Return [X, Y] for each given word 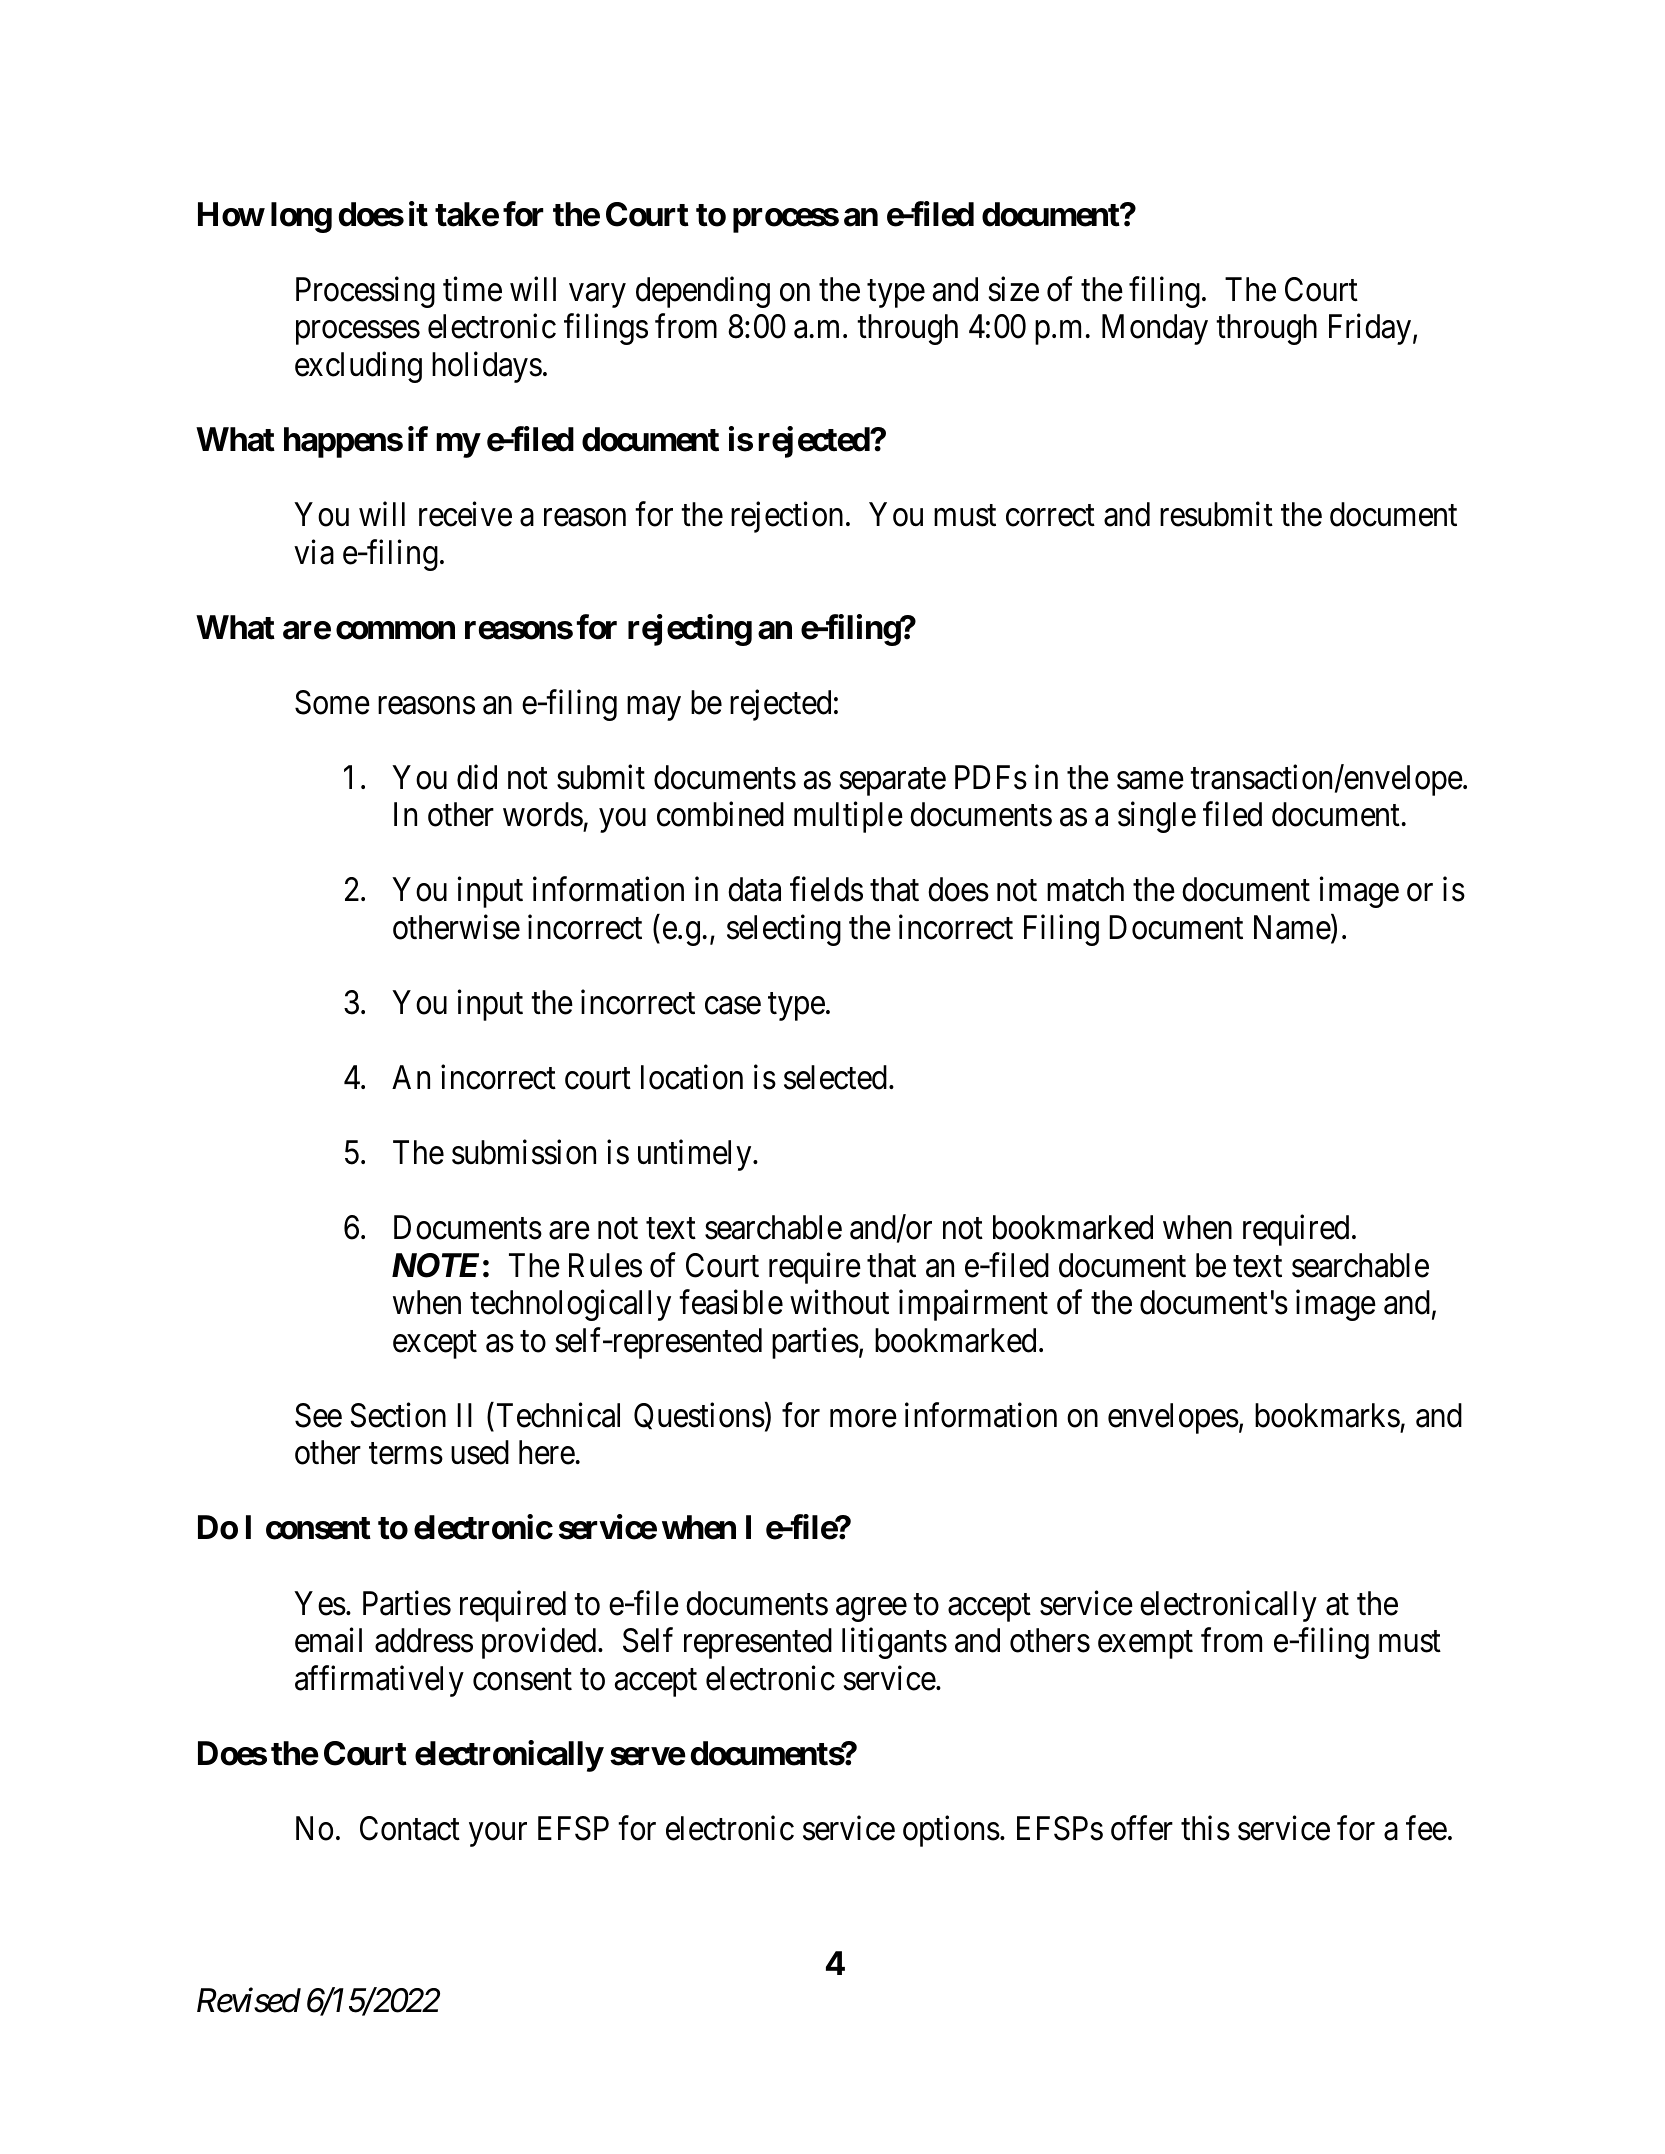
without [839, 1302]
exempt [1145, 1645]
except [435, 1345]
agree [871, 1610]
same [1150, 781]
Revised [249, 2000]
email [328, 1640]
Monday [1155, 329]
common [395, 630]
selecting [784, 930]
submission [524, 1152]
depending [703, 292]
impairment [973, 1305]
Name [1292, 927]
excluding [358, 367]
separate [893, 782]
